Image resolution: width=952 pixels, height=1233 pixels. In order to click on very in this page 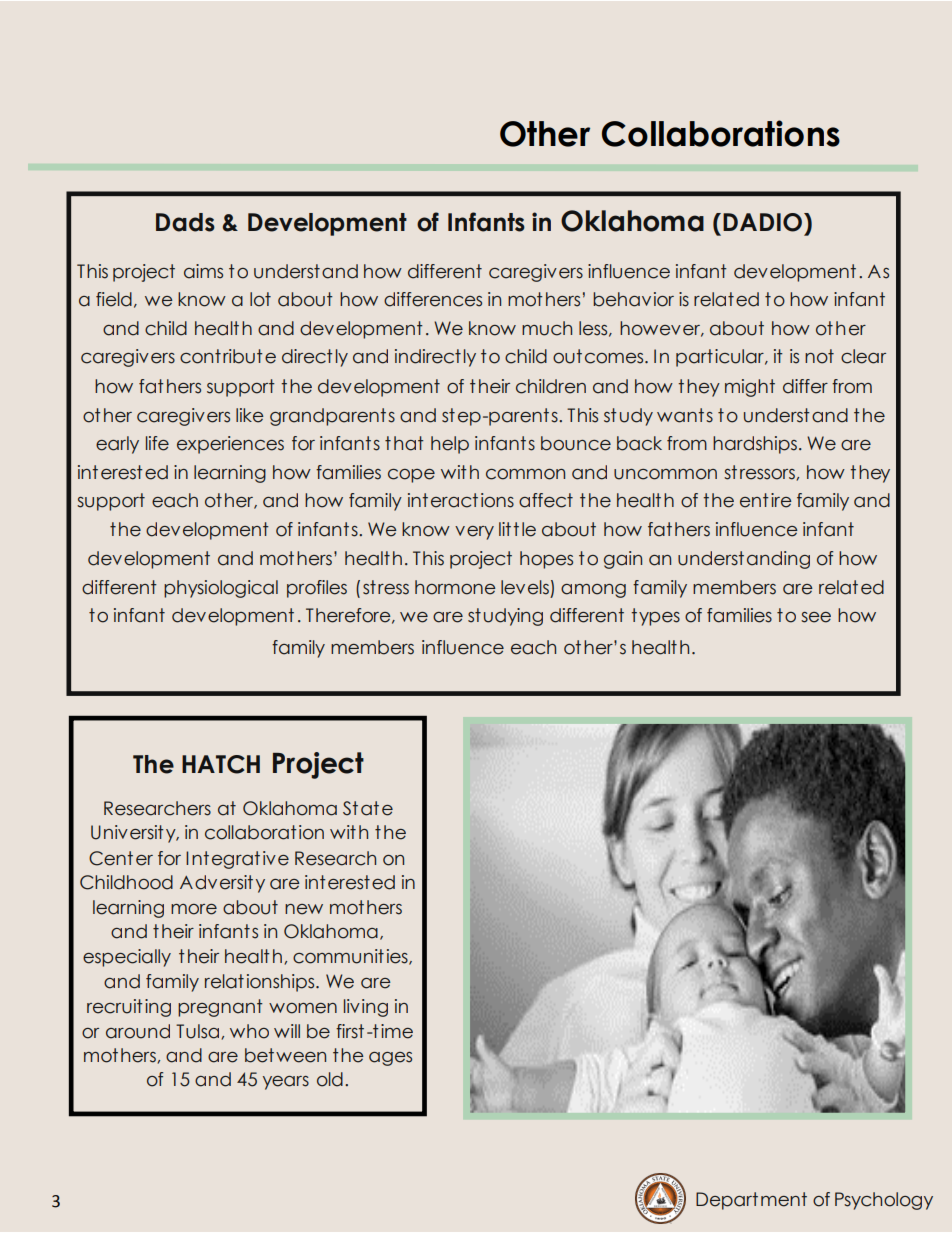, I will do `click(474, 533)`.
